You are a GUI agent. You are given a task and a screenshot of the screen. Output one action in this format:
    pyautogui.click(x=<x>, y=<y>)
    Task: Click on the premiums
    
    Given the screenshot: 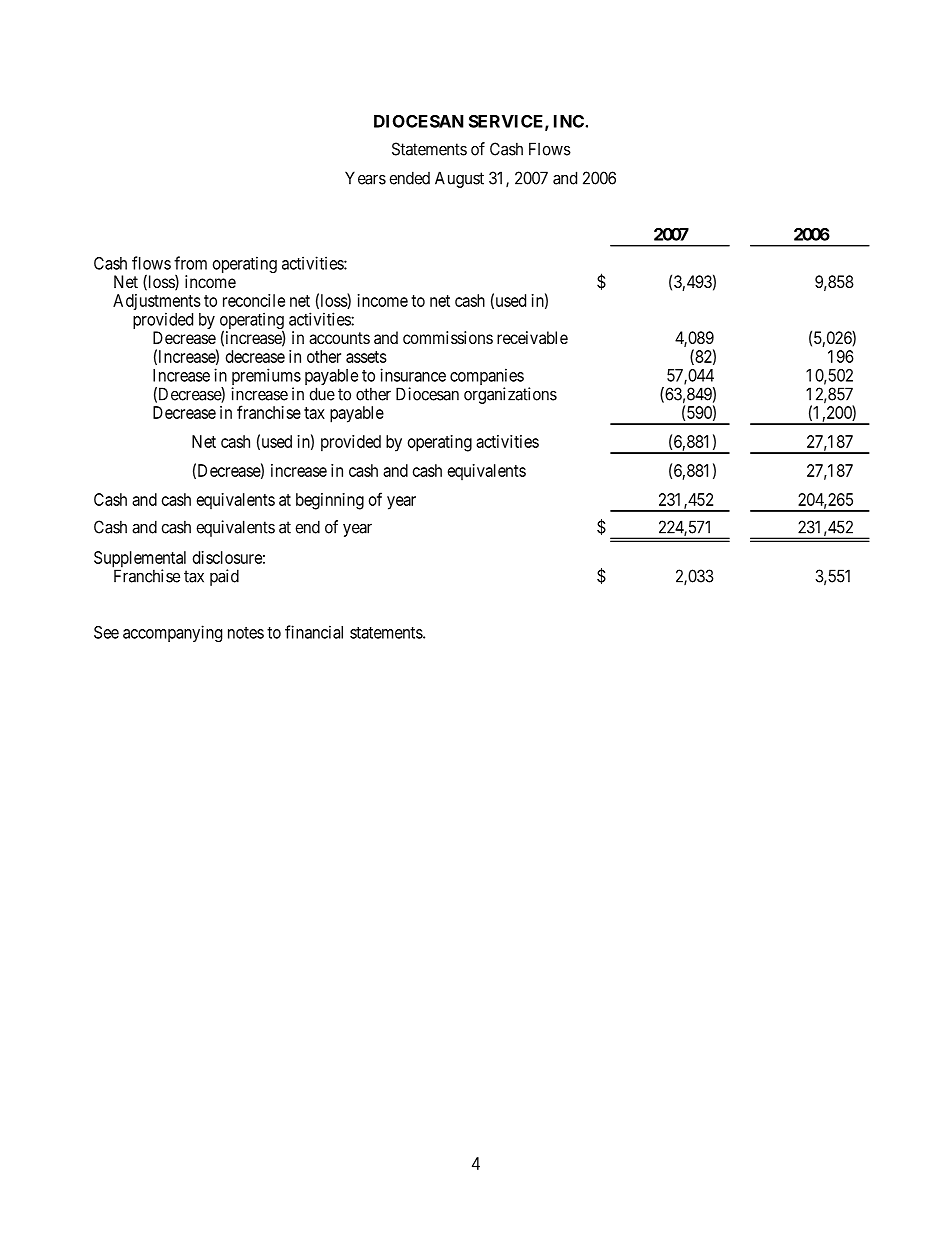 What is the action you would take?
    pyautogui.click(x=266, y=378)
